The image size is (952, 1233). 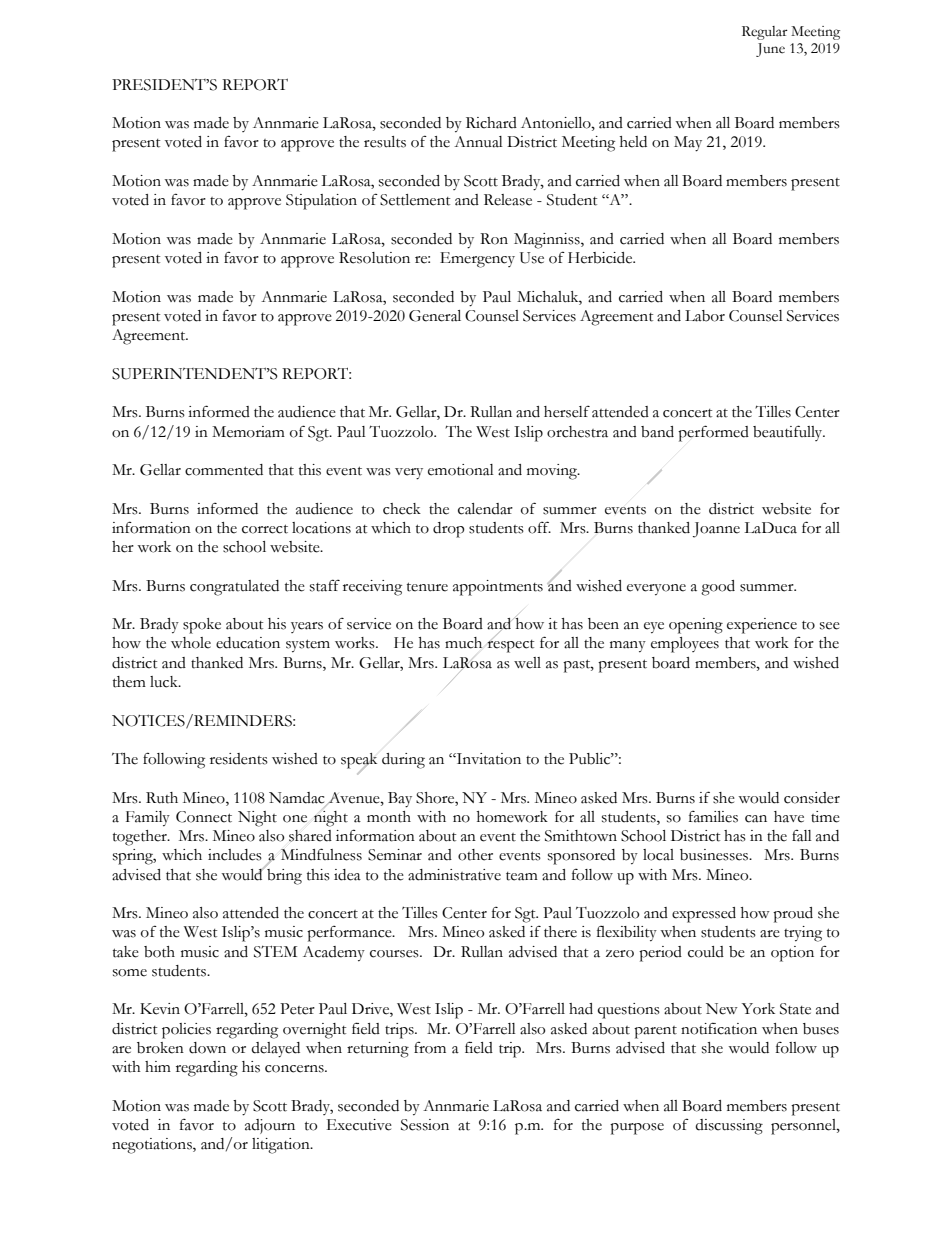 What do you see at coordinates (498, 588) in the document?
I see `appointments` at bounding box center [498, 588].
